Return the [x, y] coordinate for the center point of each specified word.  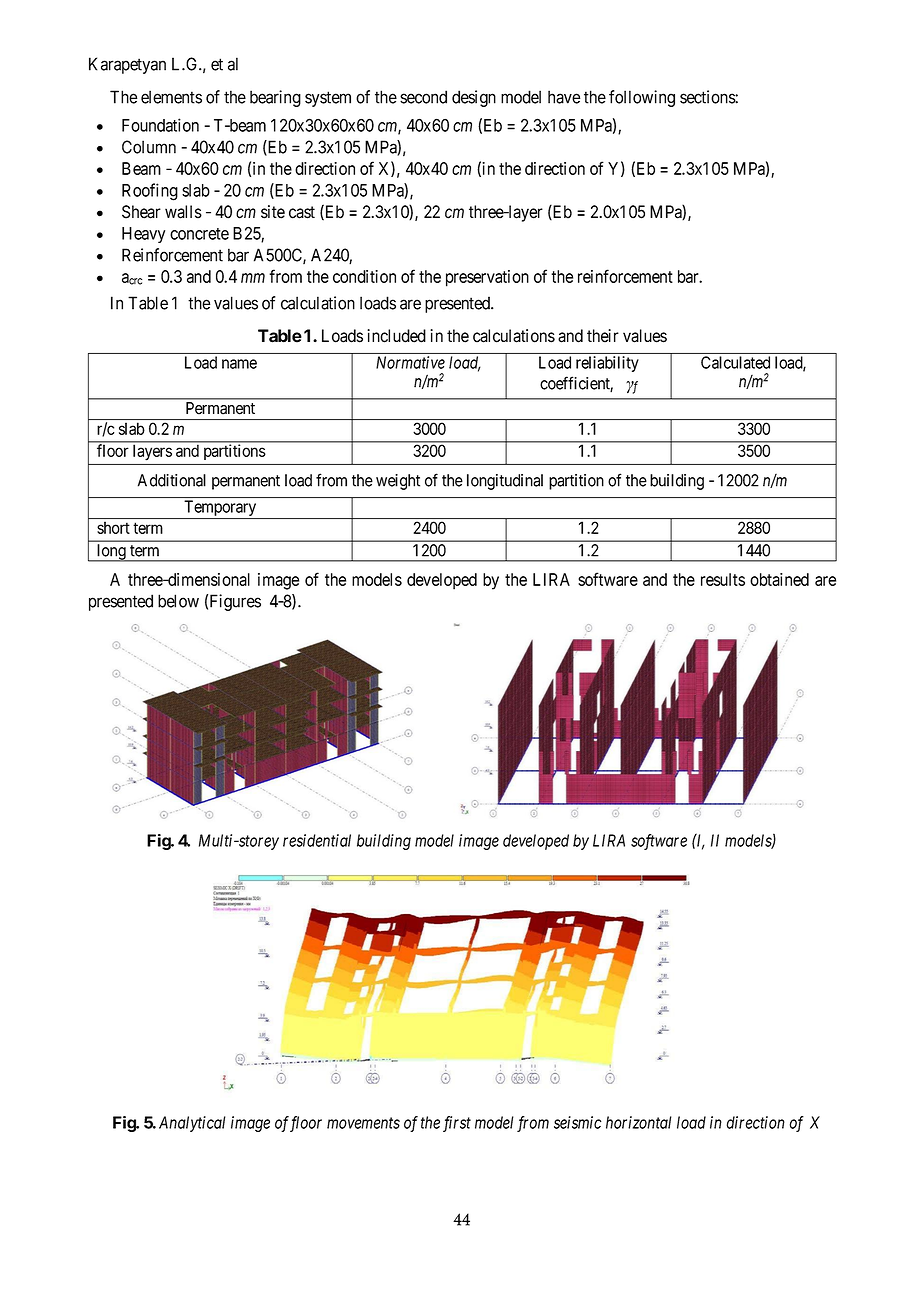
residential [317, 840]
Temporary [220, 509]
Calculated [735, 362]
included [396, 336]
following [642, 98]
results [723, 579]
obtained [779, 579]
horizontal [639, 1122]
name [239, 364]
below [178, 601]
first [457, 1124]
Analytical [192, 1124]
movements [363, 1123]
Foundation [160, 125]
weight [398, 482]
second [423, 97]
